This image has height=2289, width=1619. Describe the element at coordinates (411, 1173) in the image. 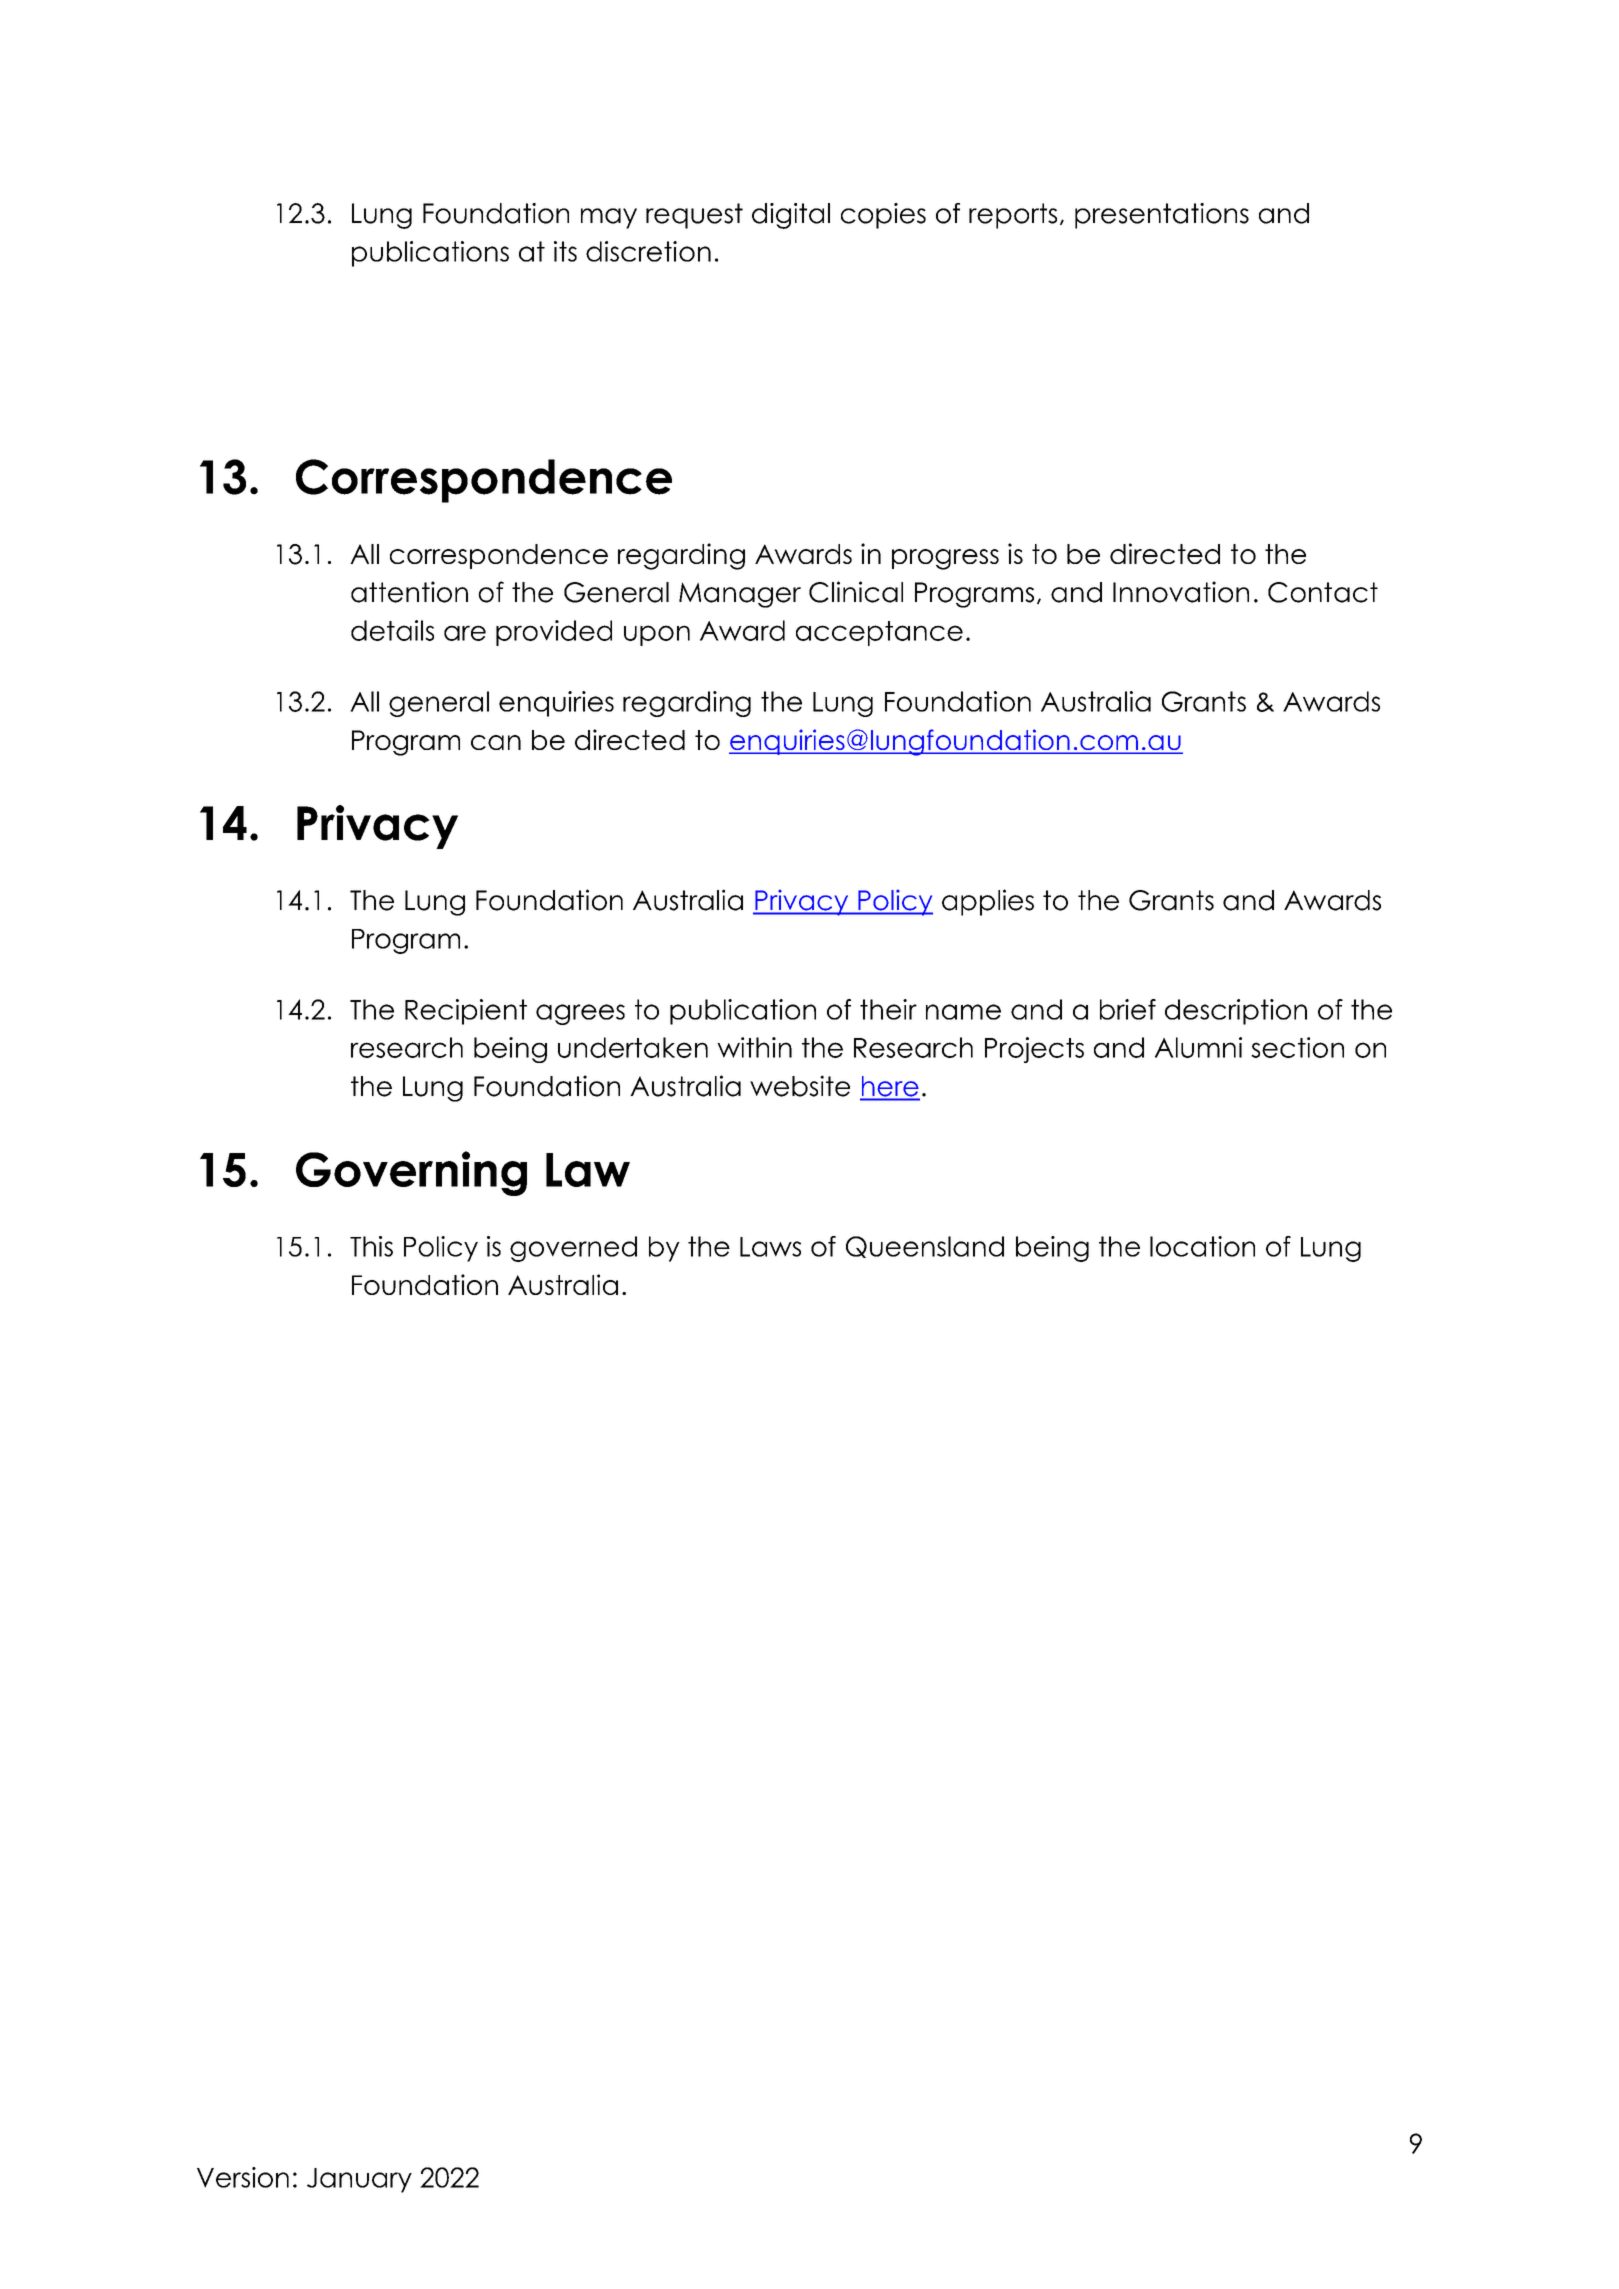

I see `Governing` at that location.
